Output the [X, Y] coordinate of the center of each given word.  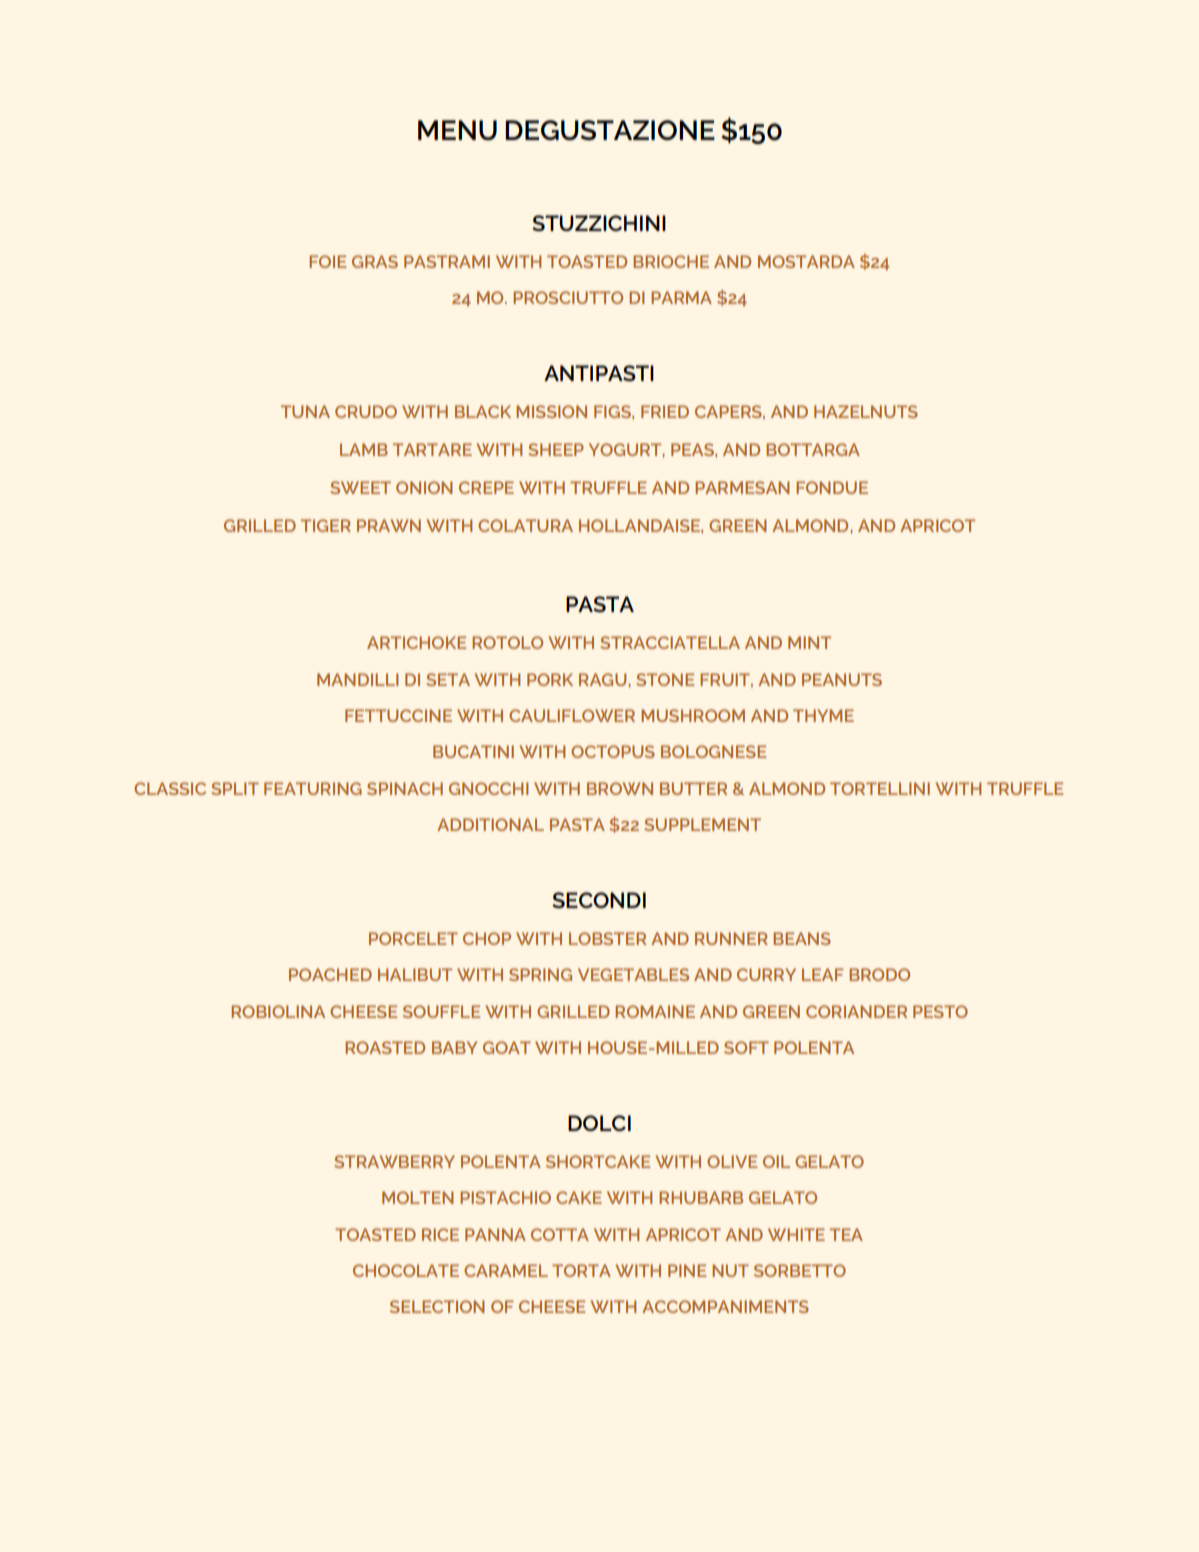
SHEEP [556, 449]
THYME [823, 715]
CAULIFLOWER [572, 715]
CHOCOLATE [406, 1270]
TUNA [305, 411]
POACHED [330, 974]
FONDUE [832, 487]
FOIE [327, 261]
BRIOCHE [671, 261]
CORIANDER [856, 1011]
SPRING [540, 974]
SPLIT [235, 788]
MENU [457, 130]
